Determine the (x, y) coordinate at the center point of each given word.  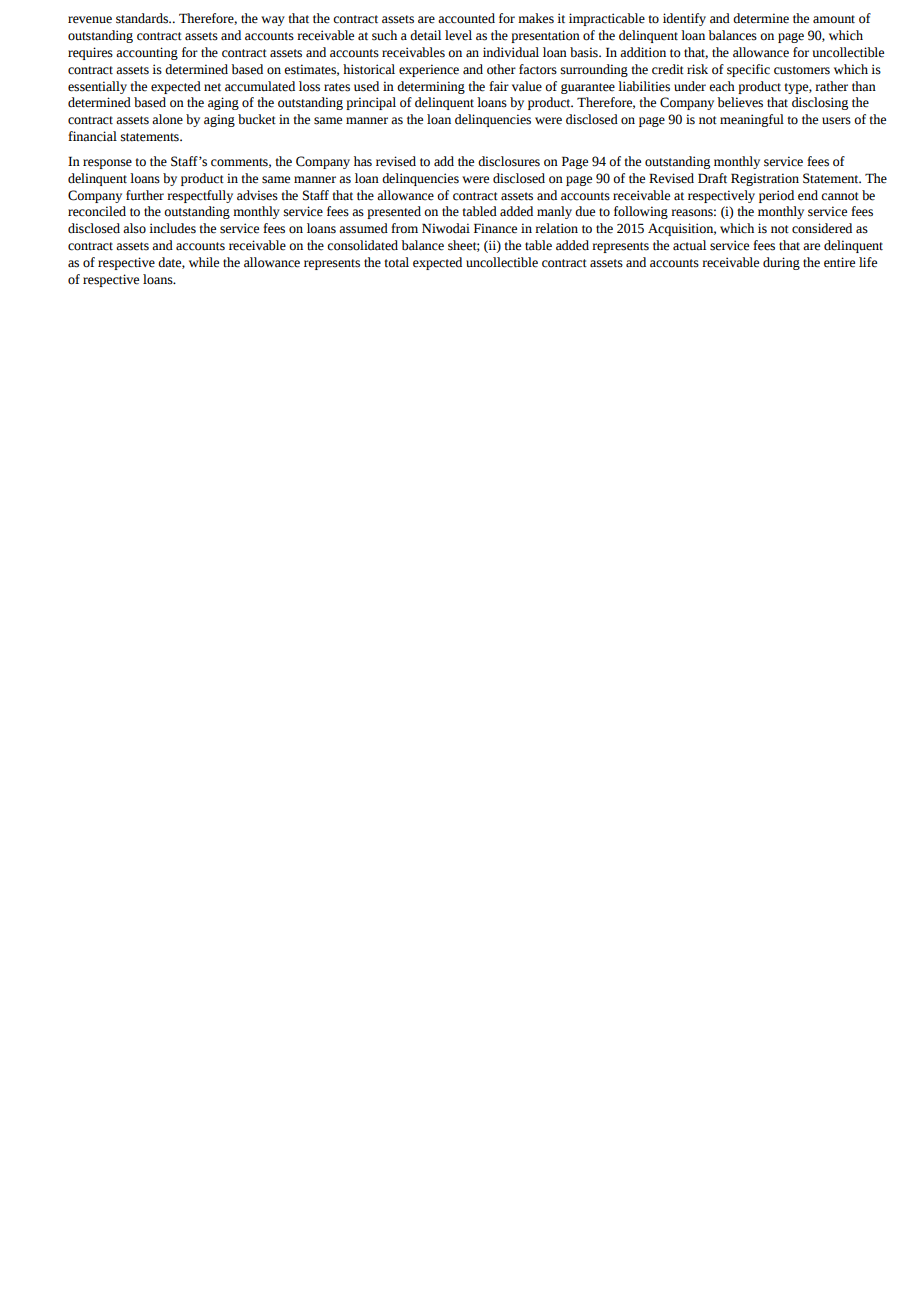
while (204, 262)
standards (143, 18)
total (396, 262)
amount (834, 19)
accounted (466, 18)
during (781, 263)
